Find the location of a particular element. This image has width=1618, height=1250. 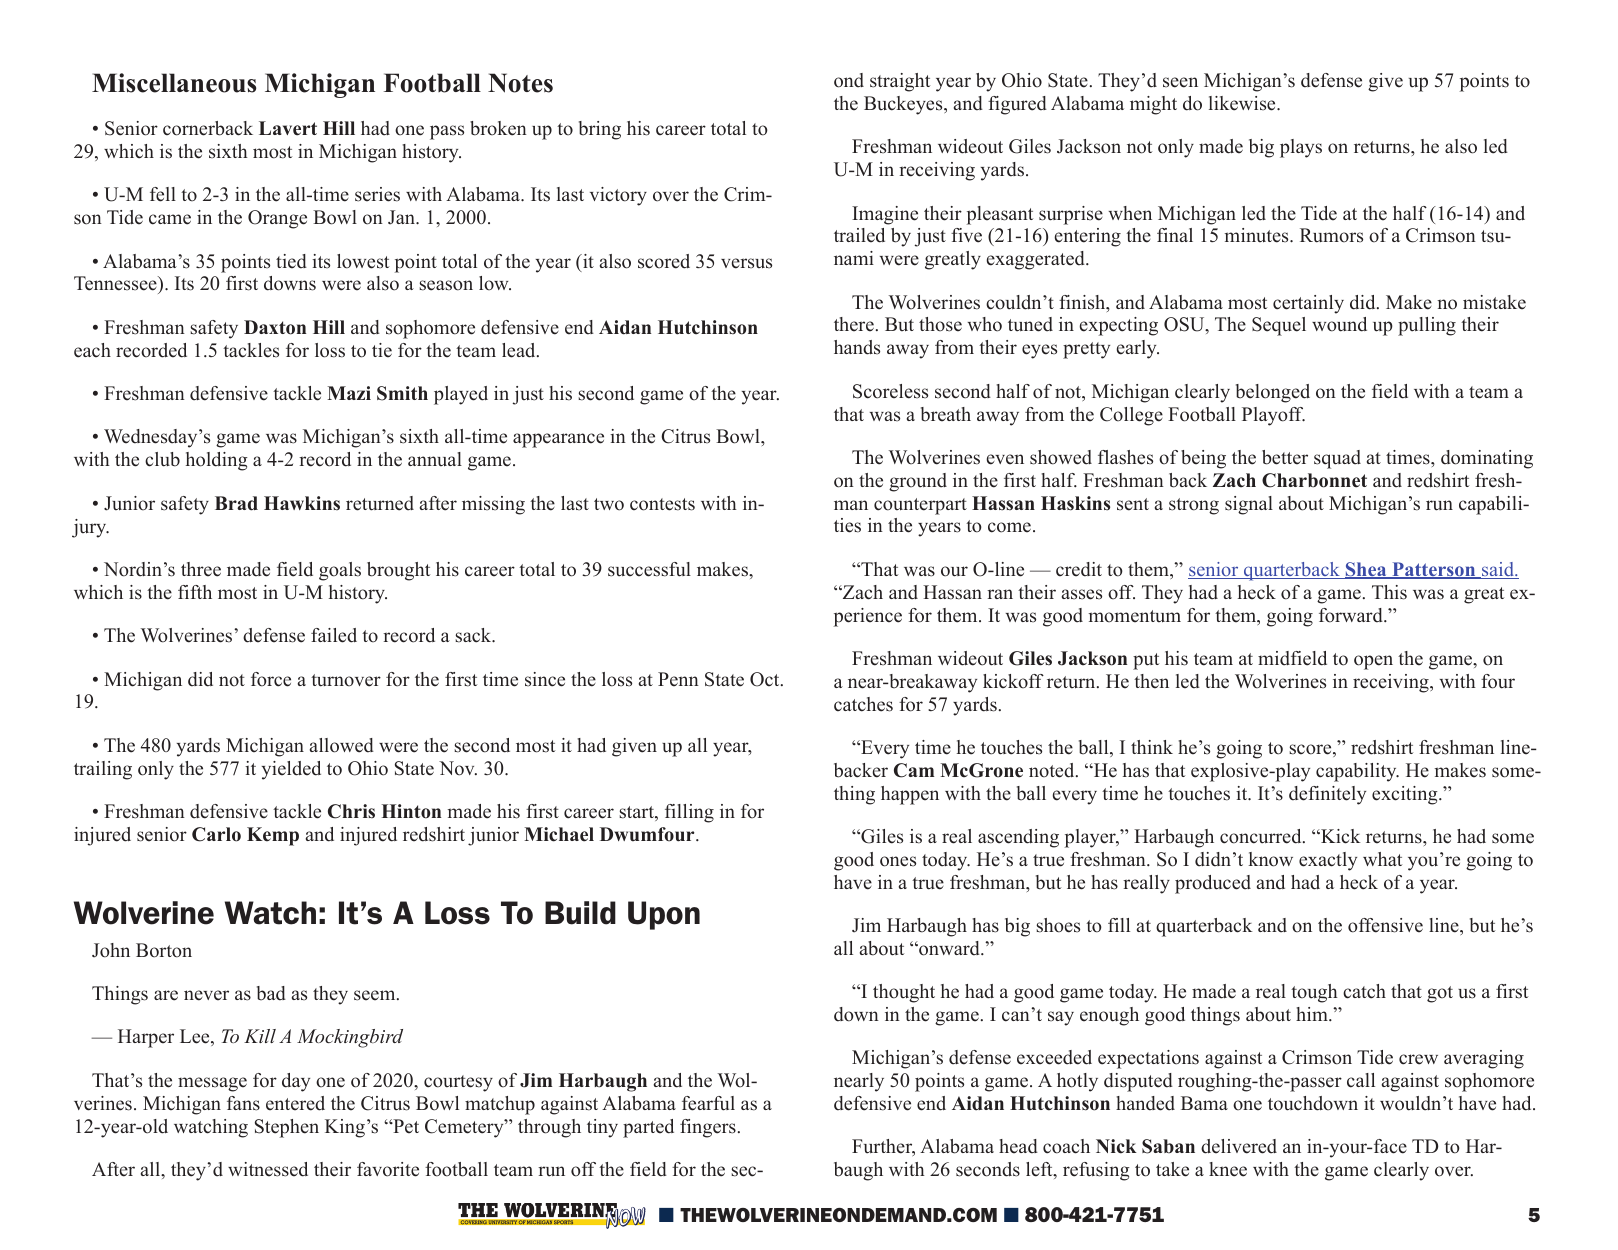

Oct is located at coordinates (766, 679).
